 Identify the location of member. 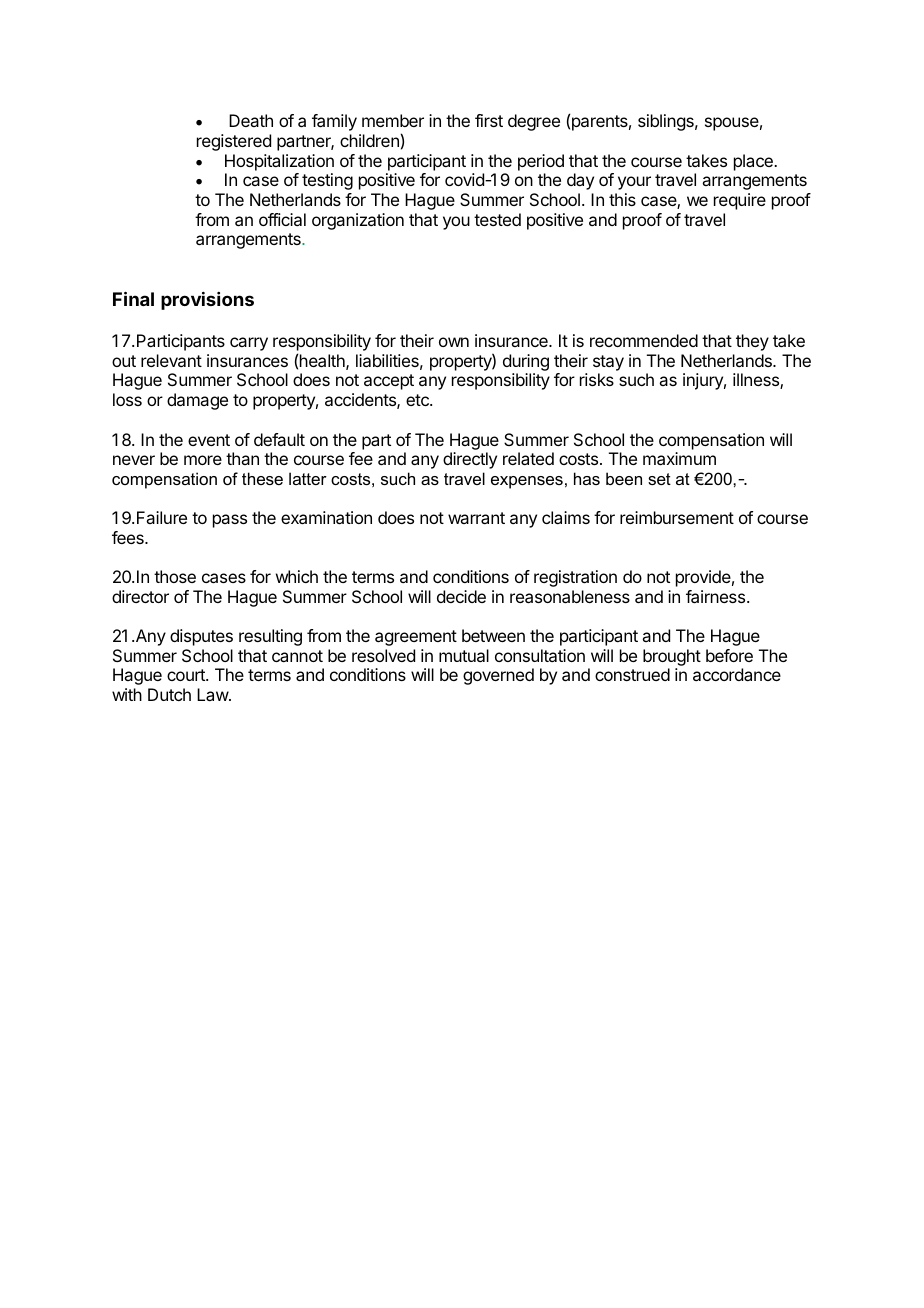
(393, 120).
